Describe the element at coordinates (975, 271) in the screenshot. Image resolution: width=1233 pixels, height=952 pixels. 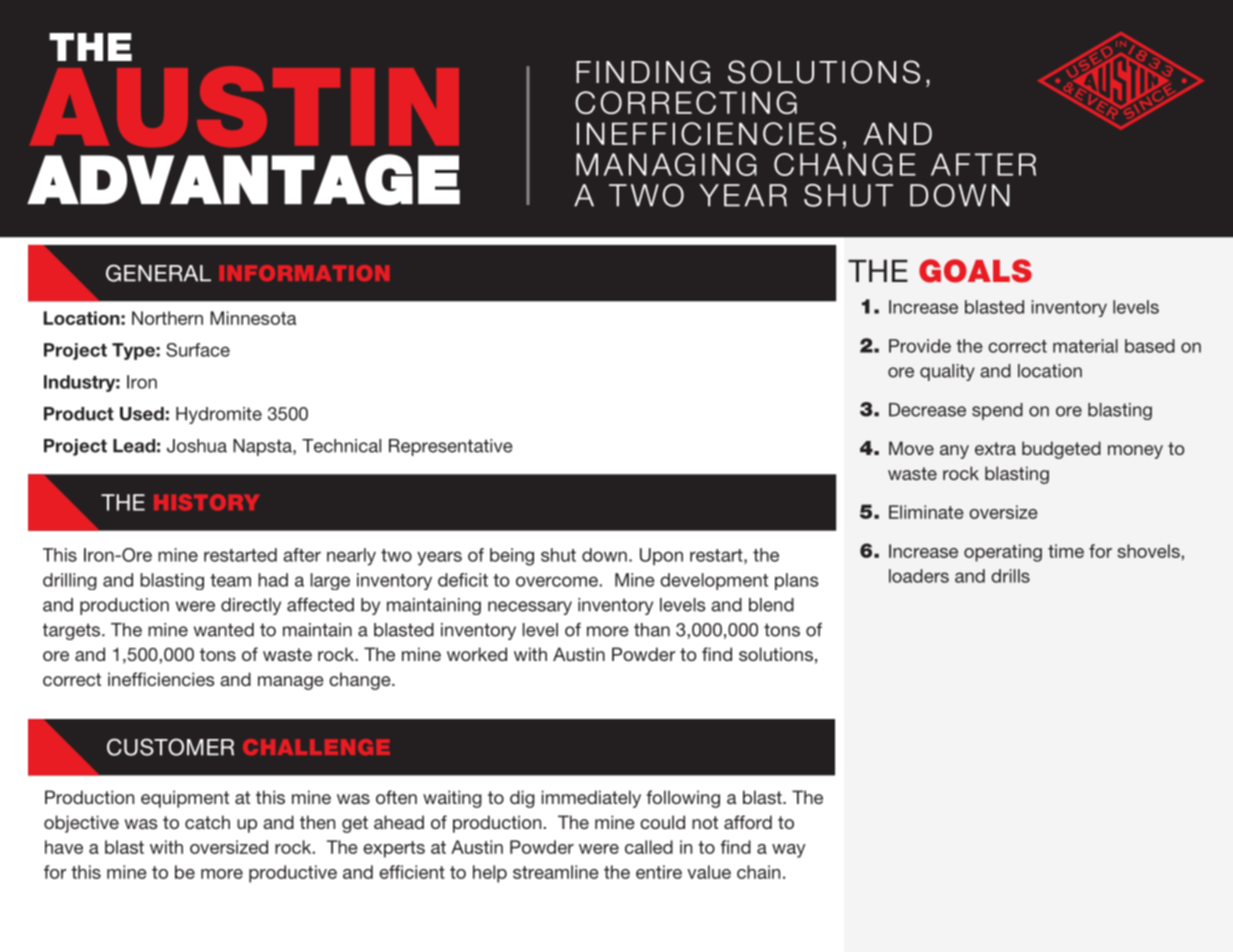
I see `GOALS` at that location.
